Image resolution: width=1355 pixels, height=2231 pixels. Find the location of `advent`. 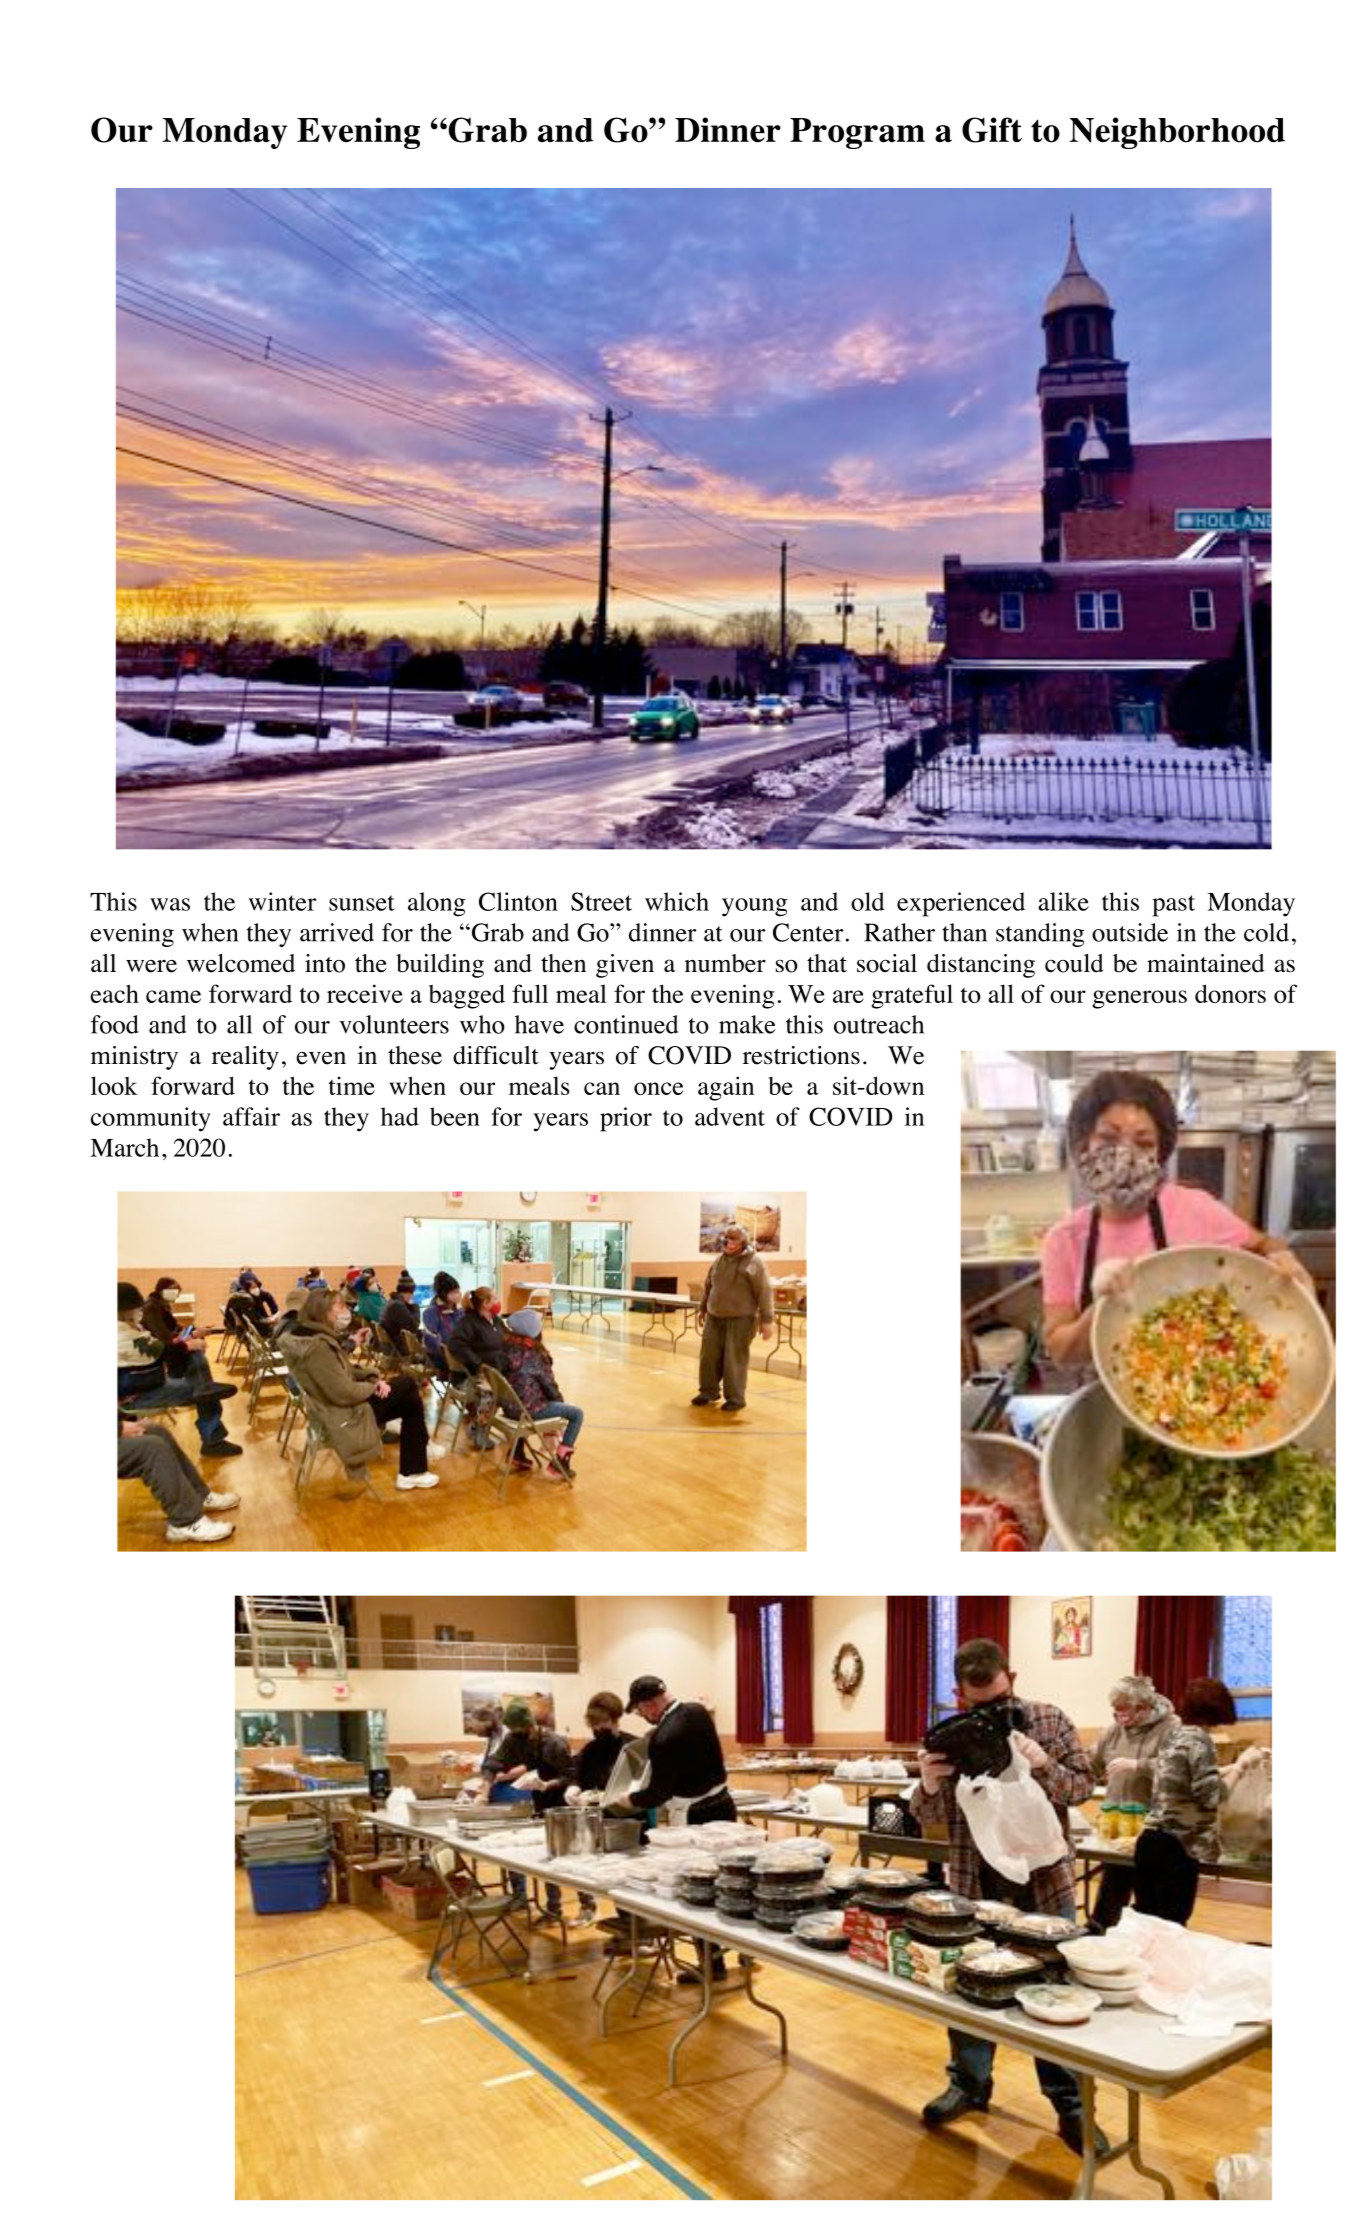

advent is located at coordinates (730, 1116).
